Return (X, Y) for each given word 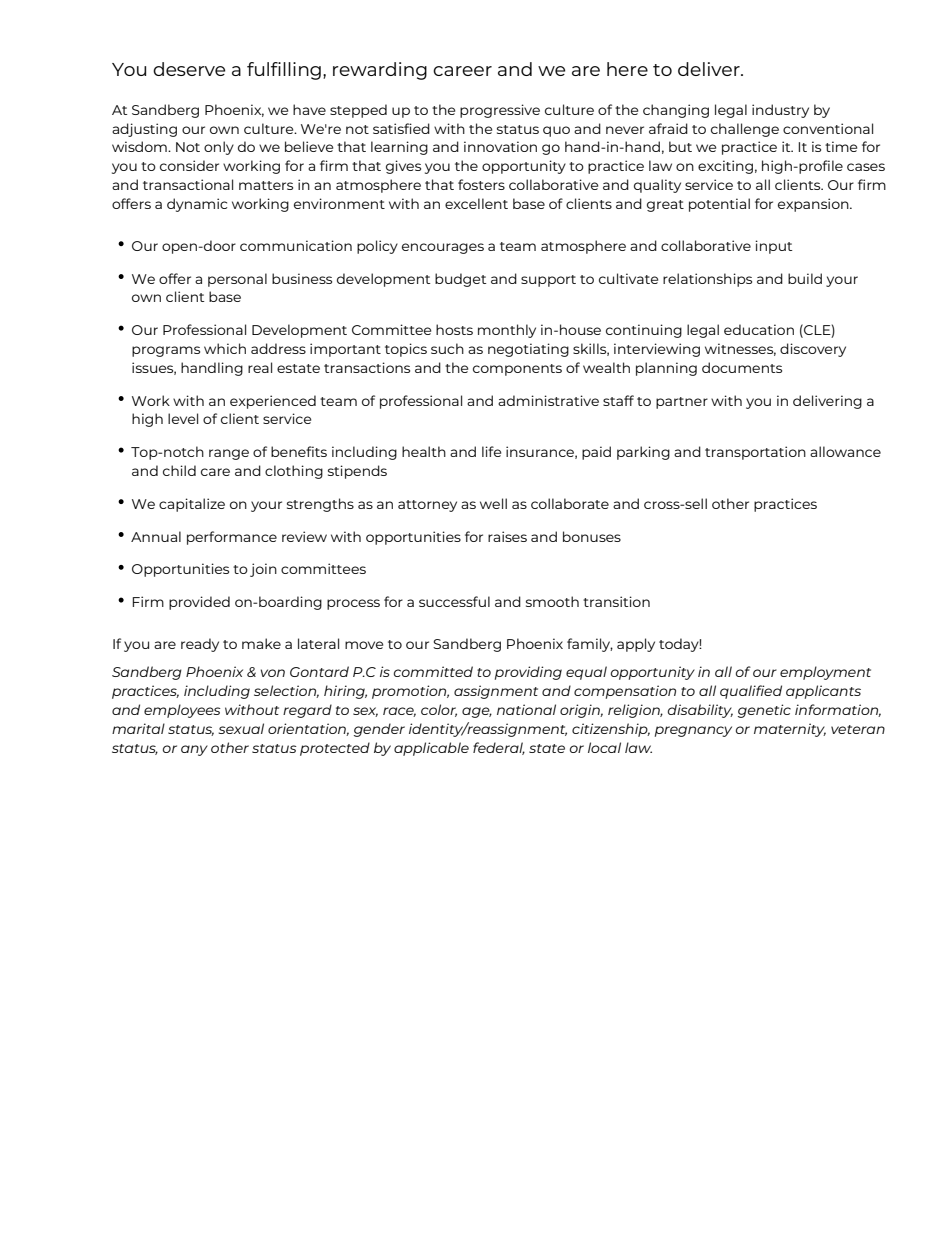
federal (499, 748)
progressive (500, 111)
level (183, 418)
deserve (189, 69)
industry (780, 111)
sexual (241, 728)
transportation (755, 453)
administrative (548, 400)
